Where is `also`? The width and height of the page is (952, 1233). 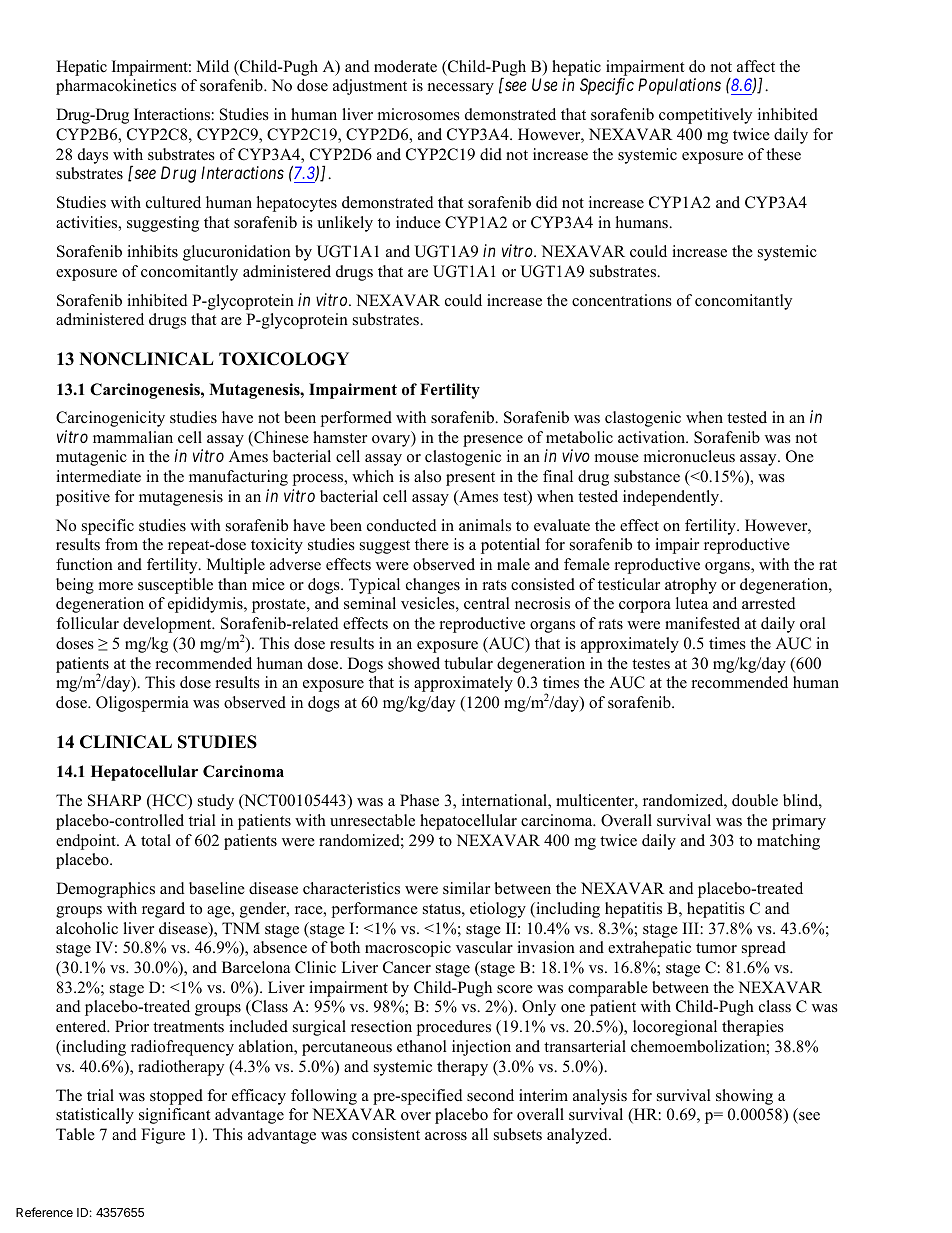 also is located at coordinates (427, 476).
